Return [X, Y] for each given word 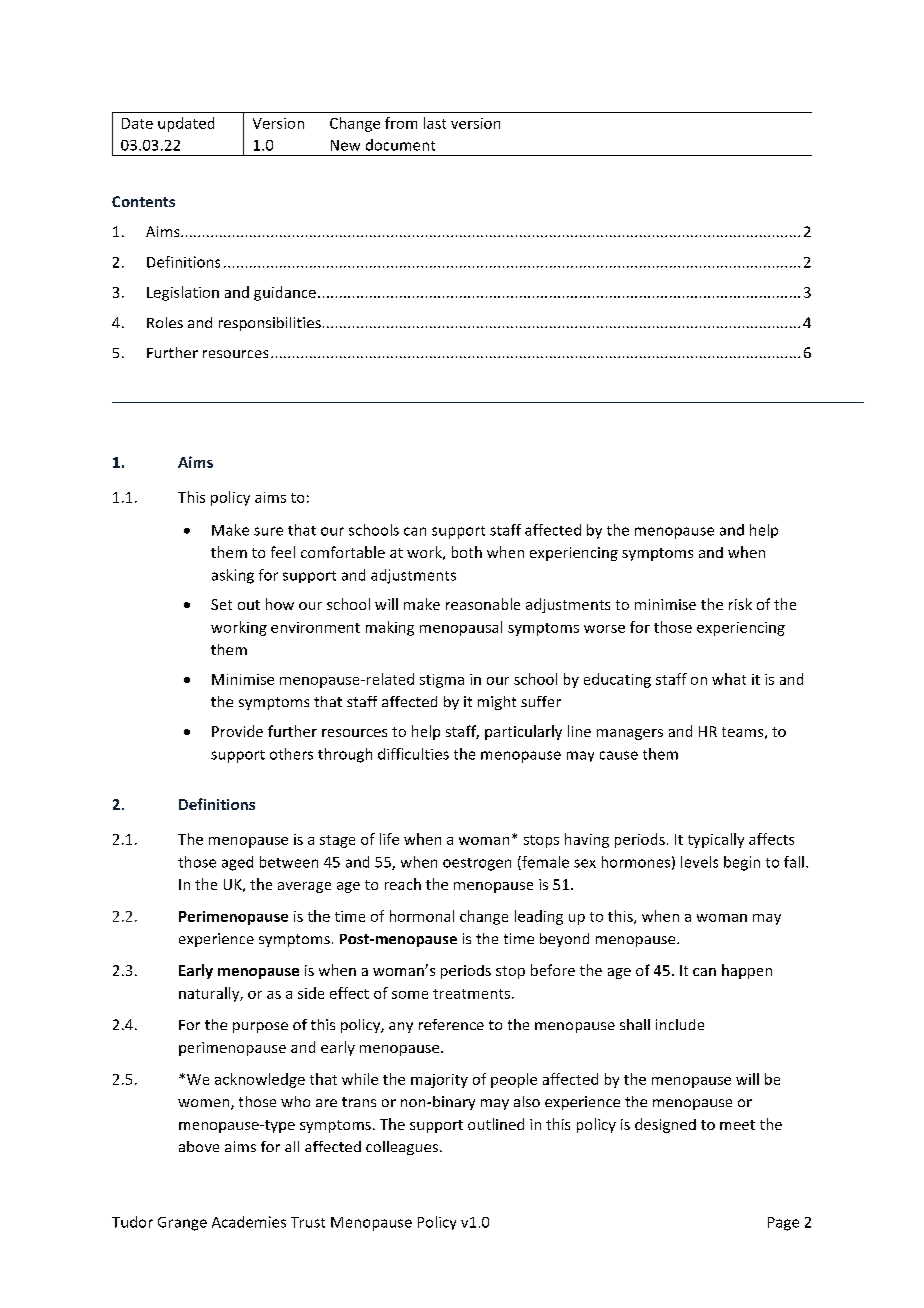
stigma [442, 681]
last [435, 123]
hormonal [422, 916]
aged [237, 863]
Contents [143, 201]
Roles [165, 322]
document [400, 145]
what [729, 679]
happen [747, 971]
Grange [182, 1224]
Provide [237, 731]
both [467, 552]
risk [740, 604]
